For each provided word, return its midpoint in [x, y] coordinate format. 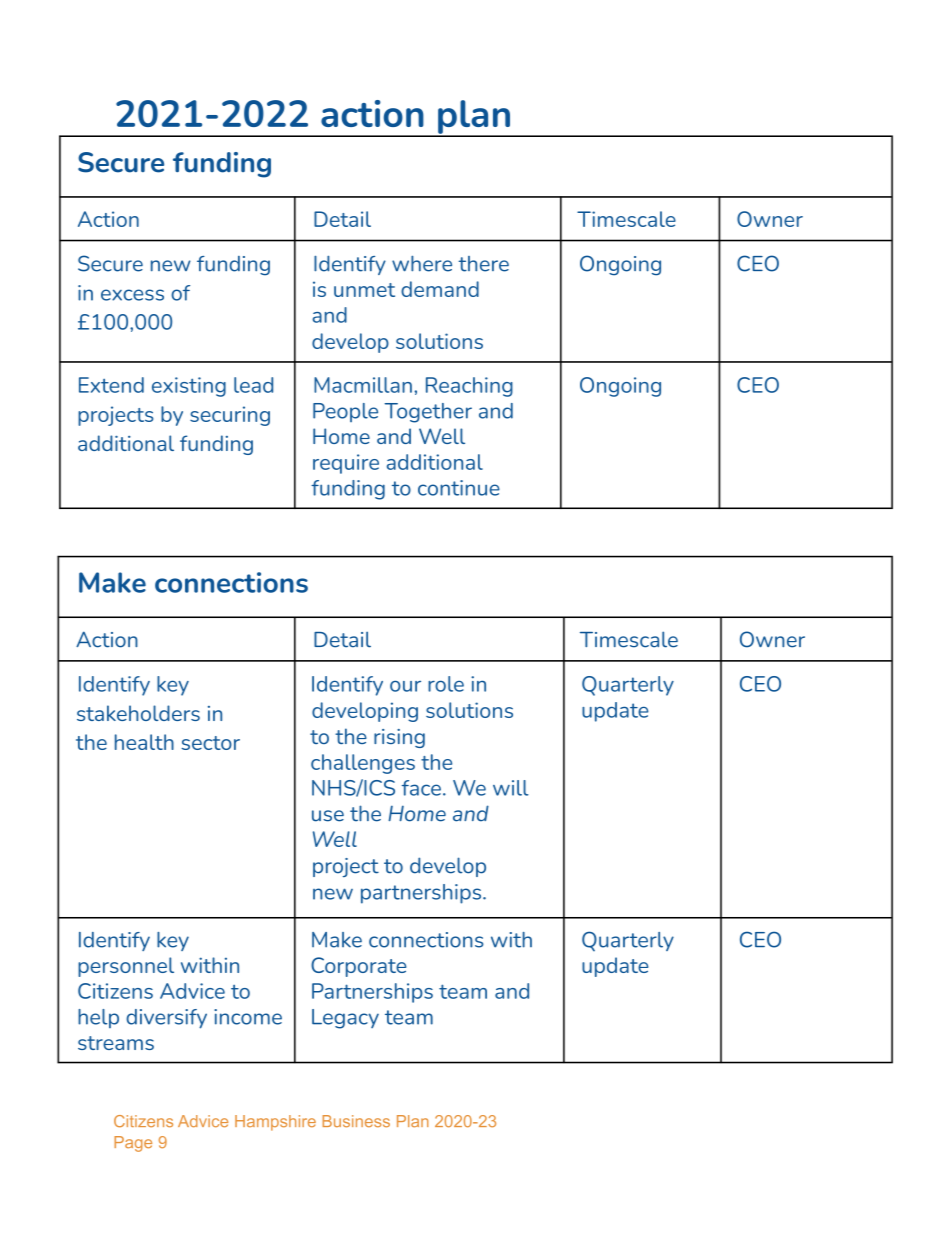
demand [440, 289]
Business [356, 1121]
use [328, 816]
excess [132, 295]
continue [459, 488]
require [346, 464]
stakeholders [138, 713]
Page [133, 1144]
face [421, 788]
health [144, 742]
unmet [364, 290]
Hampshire [275, 1123]
